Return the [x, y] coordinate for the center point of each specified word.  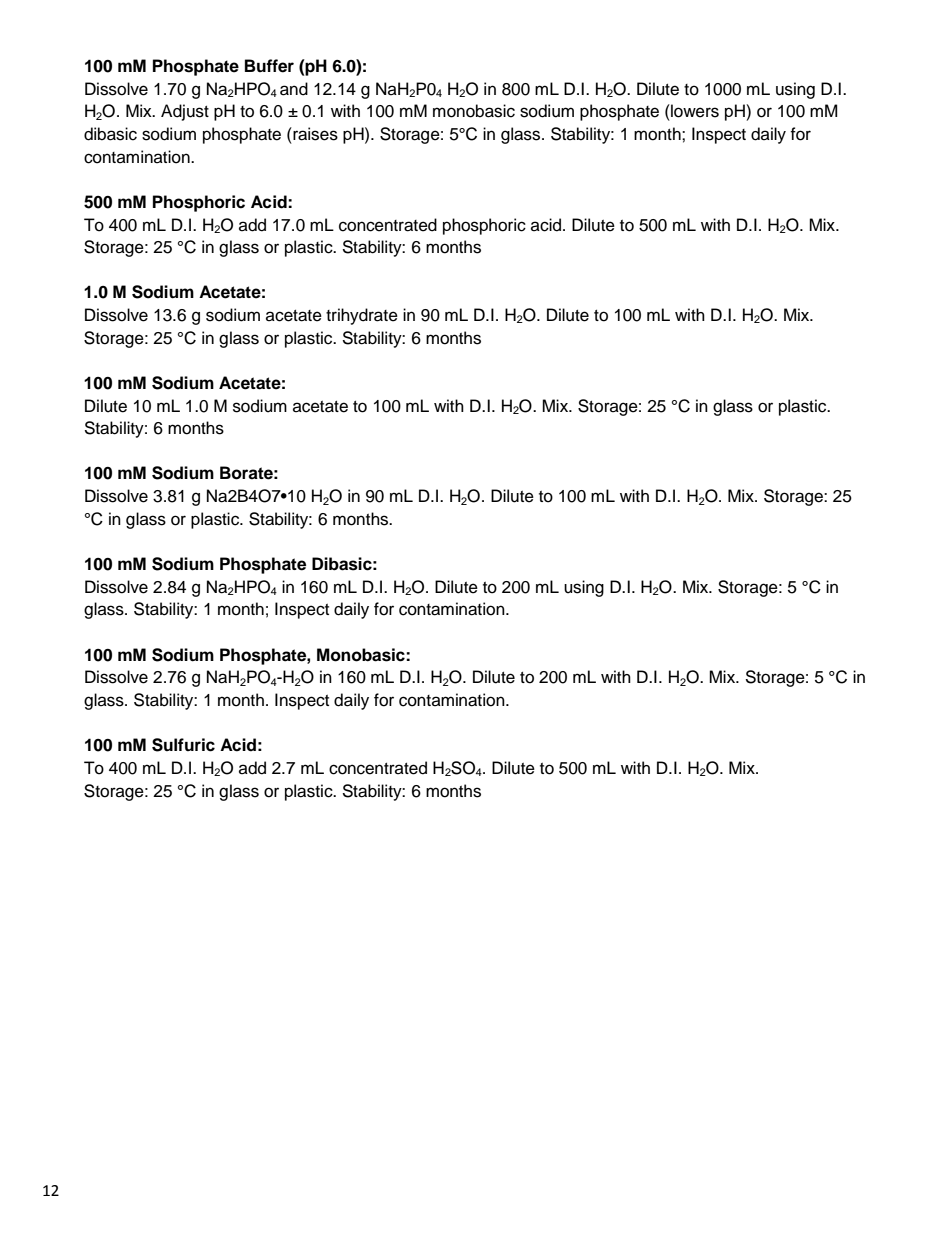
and [294, 89]
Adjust [185, 112]
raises [314, 134]
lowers [694, 111]
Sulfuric [183, 745]
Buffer [269, 66]
